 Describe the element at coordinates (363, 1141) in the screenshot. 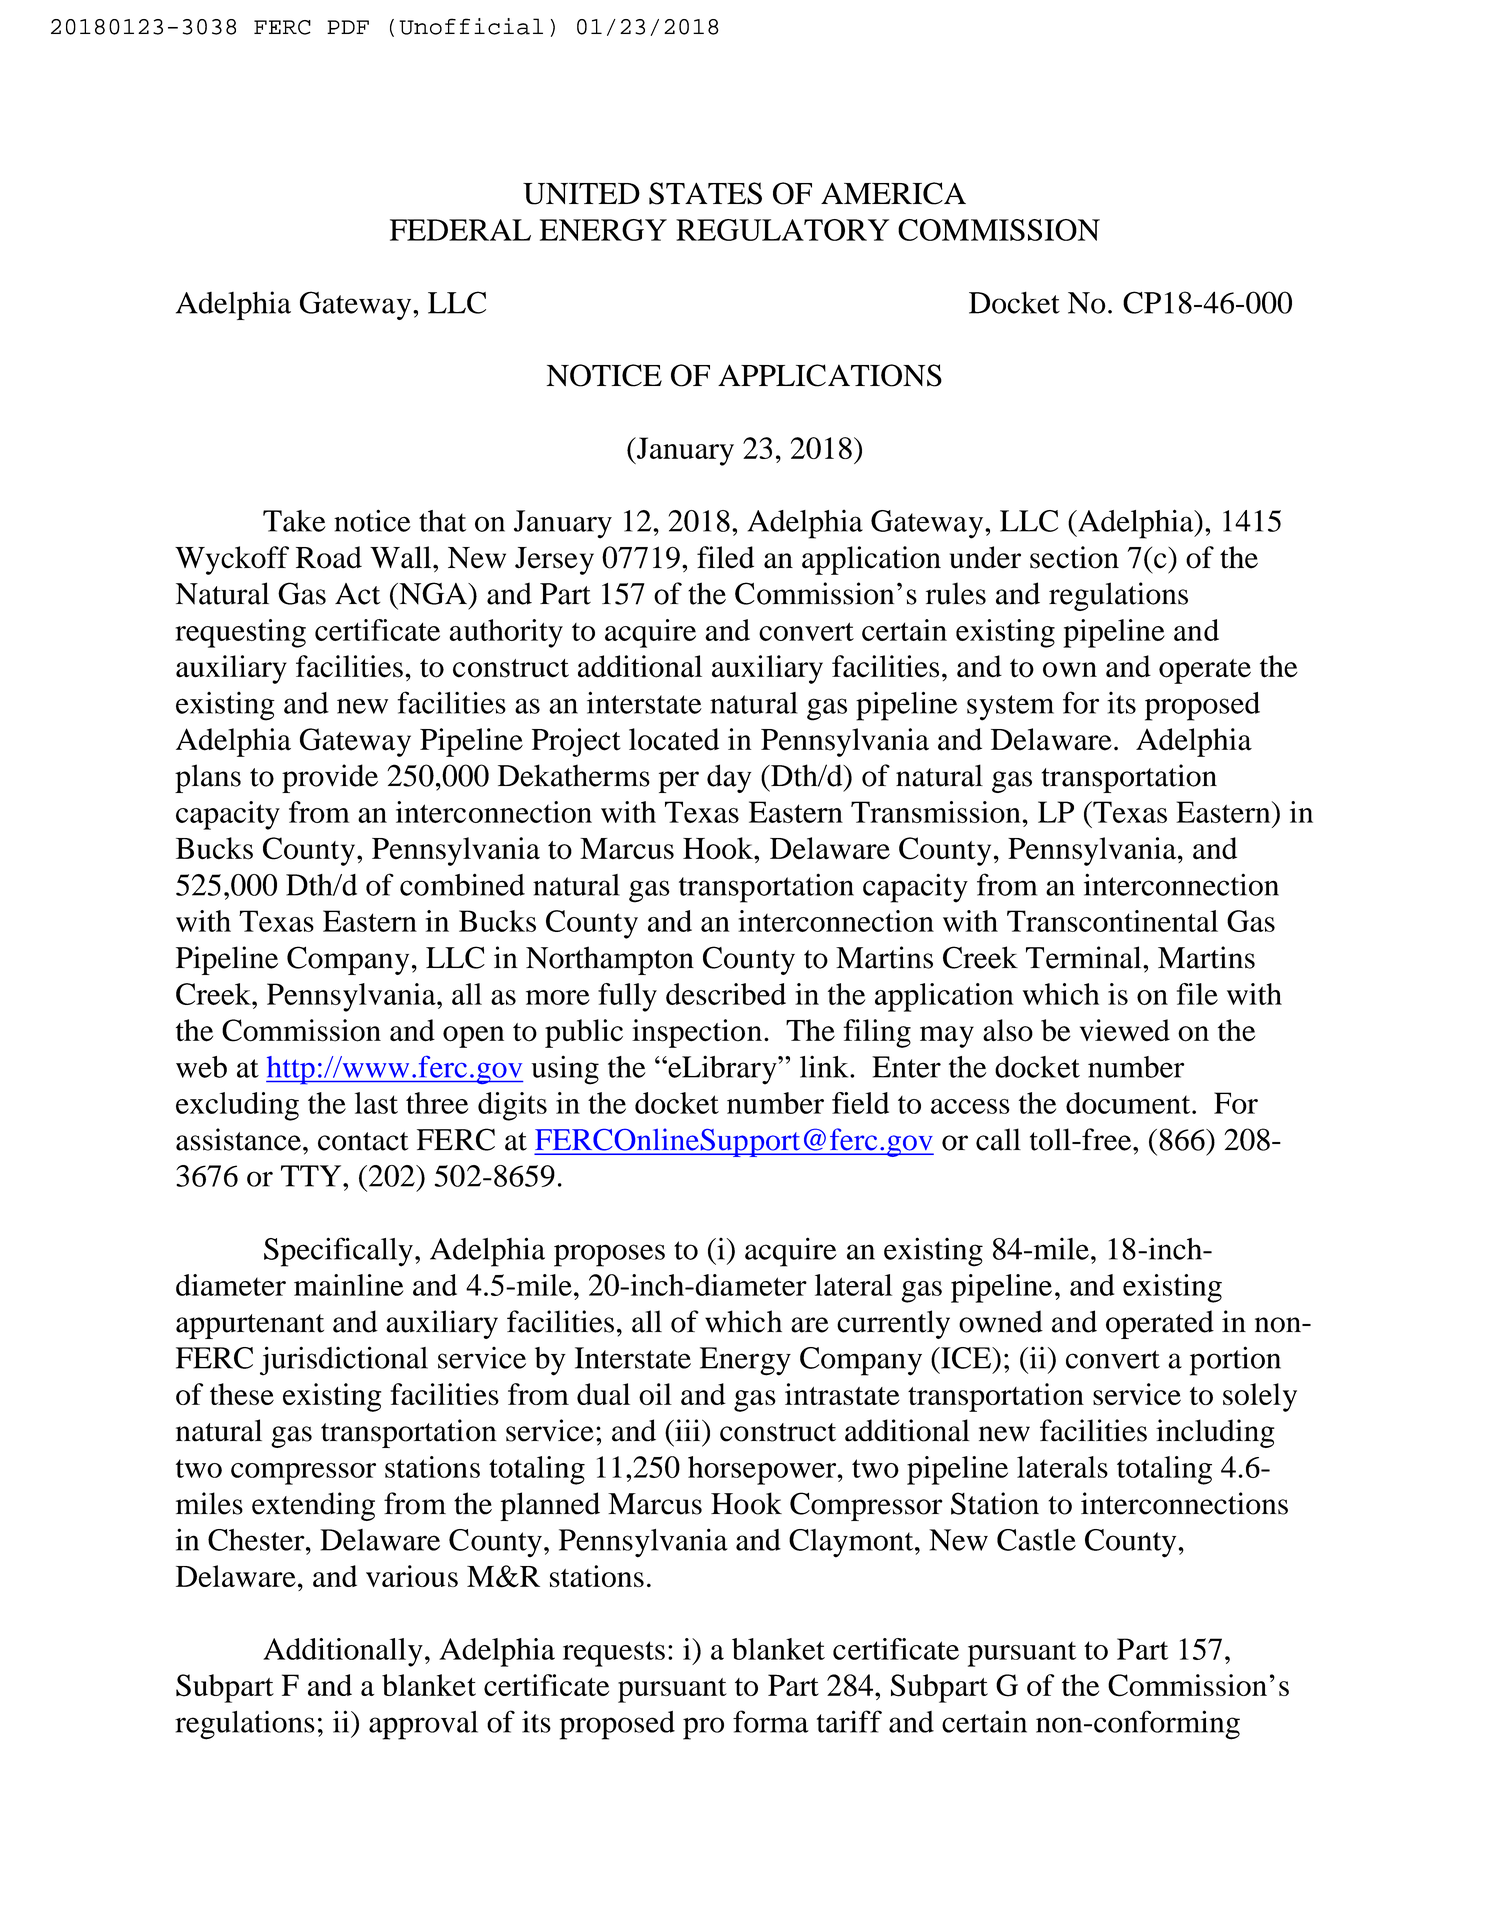

I see `contact` at that location.
